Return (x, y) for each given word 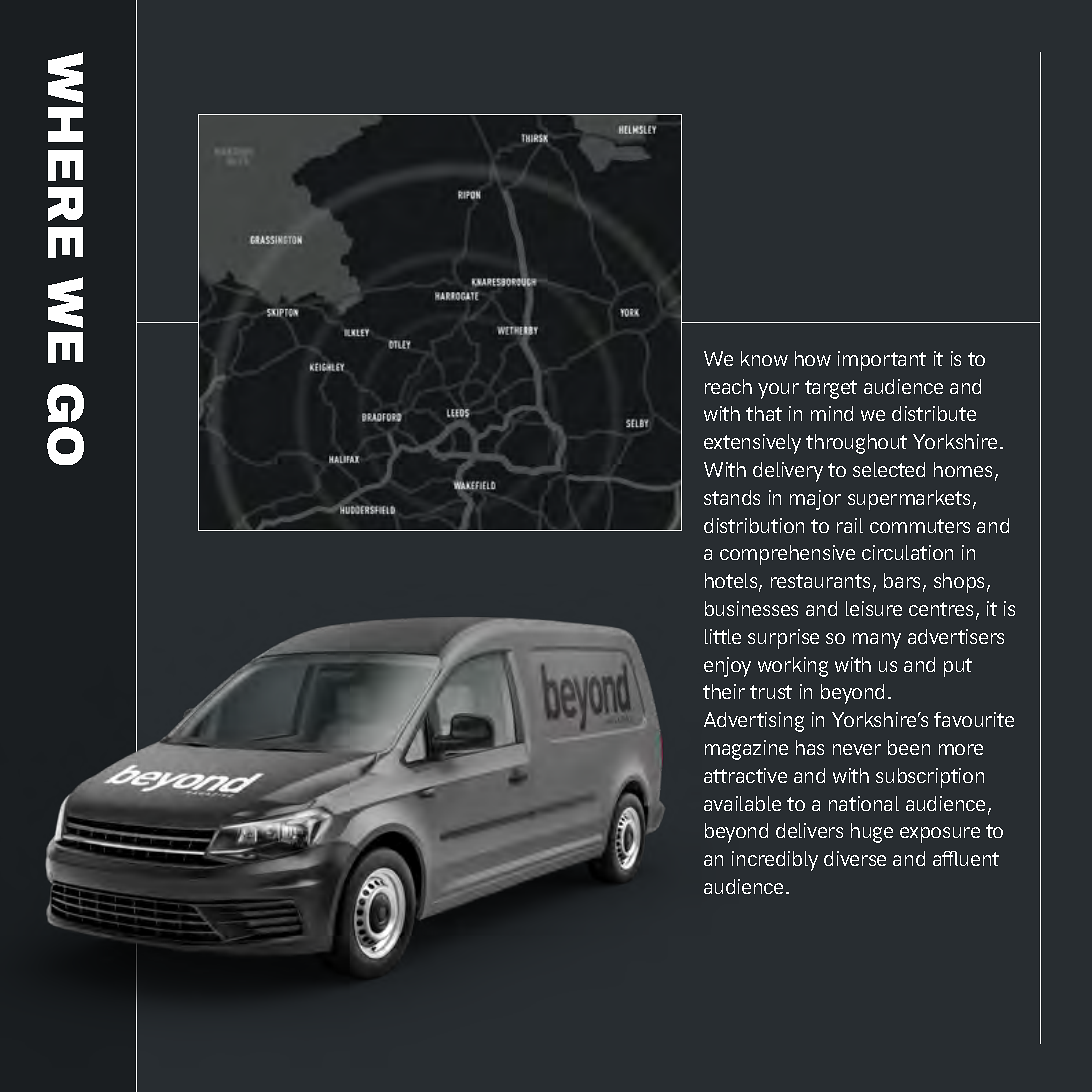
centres (941, 609)
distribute (934, 413)
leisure (874, 608)
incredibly (775, 861)
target (831, 389)
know (764, 358)
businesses (751, 608)
